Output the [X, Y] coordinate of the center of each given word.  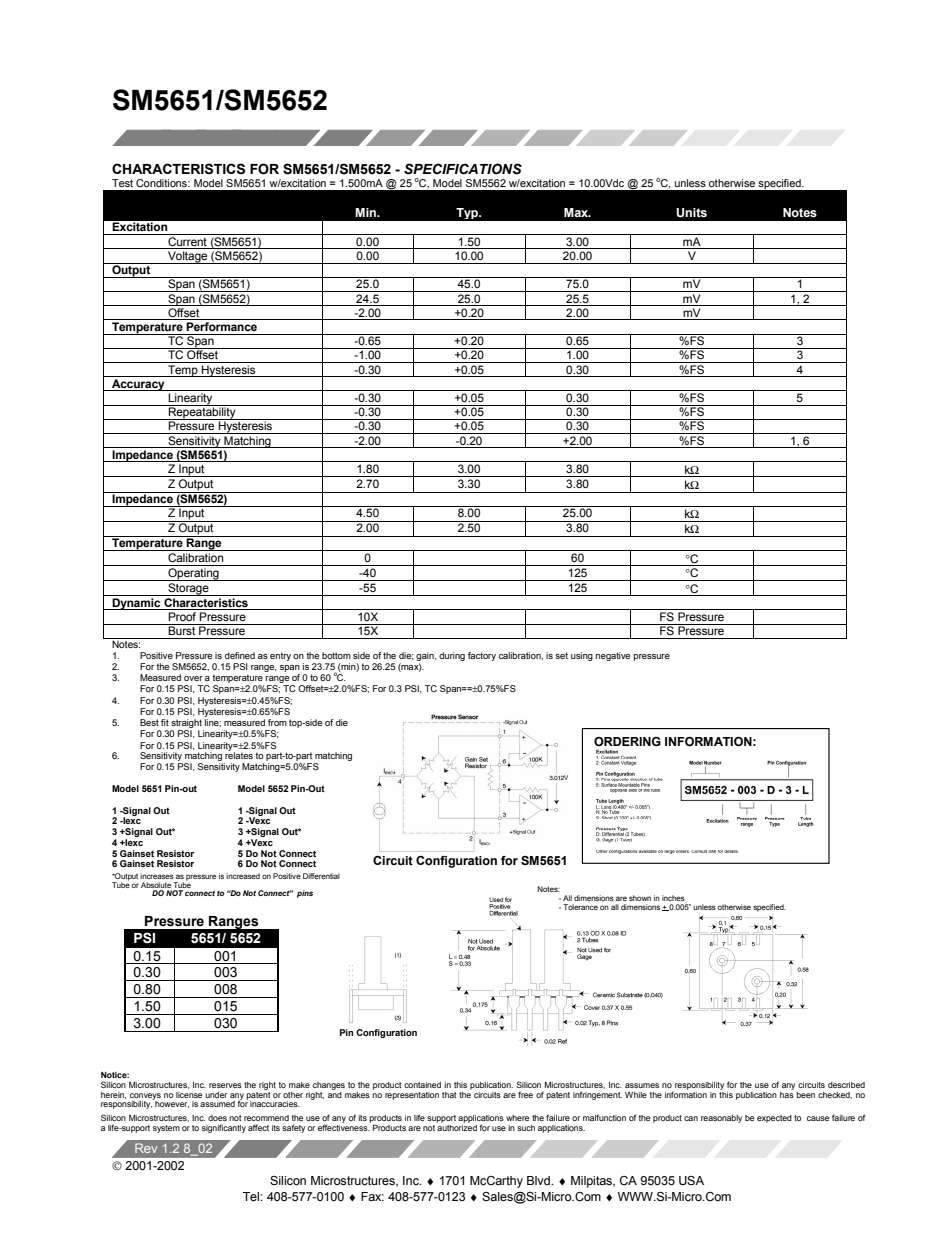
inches [673, 898]
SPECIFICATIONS [463, 169]
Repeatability [202, 412]
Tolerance [580, 907]
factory [482, 656]
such [526, 1128]
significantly [224, 1128]
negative [613, 656]
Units [691, 213]
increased [243, 876]
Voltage [188, 257]
